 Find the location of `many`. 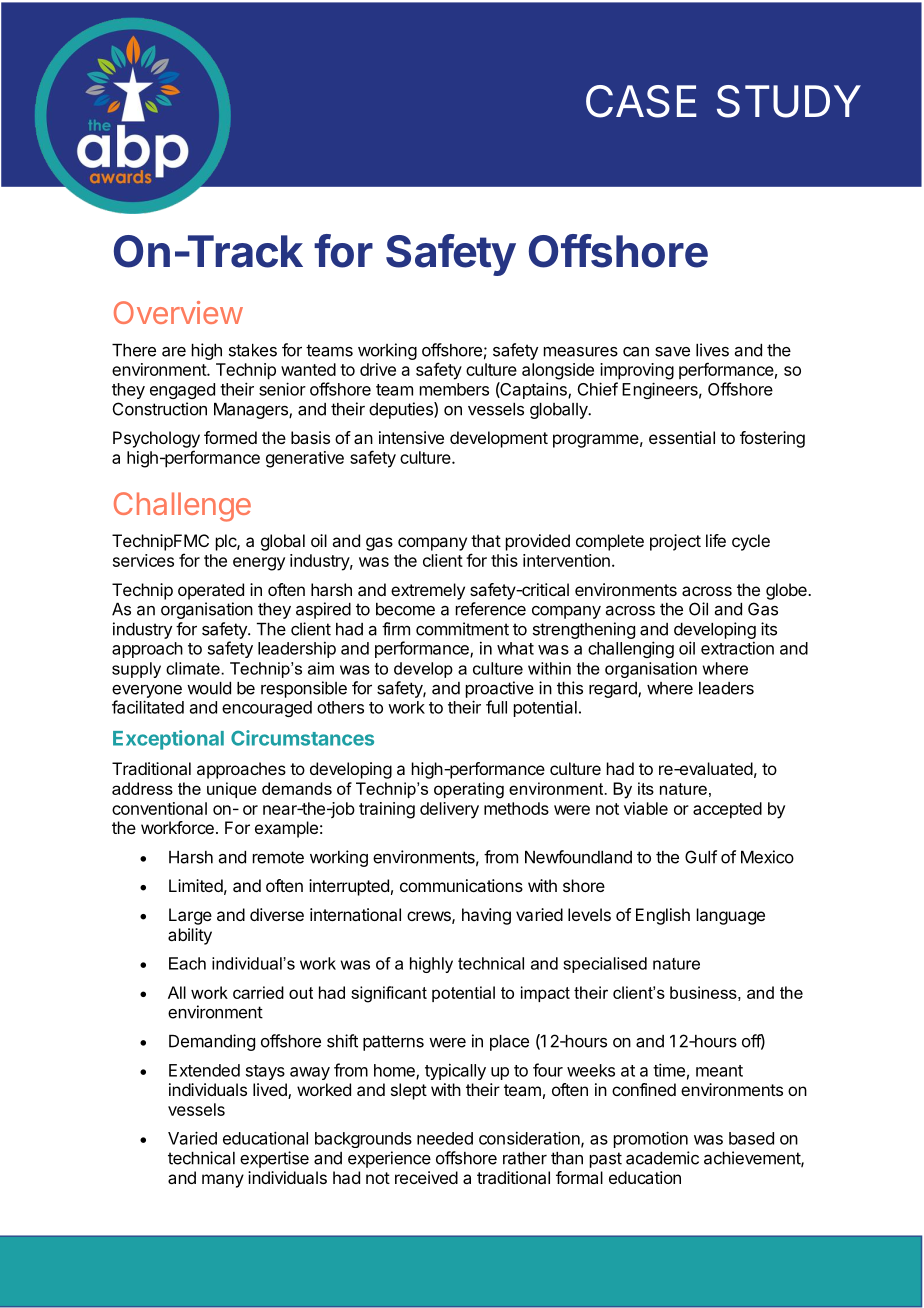

many is located at coordinates (223, 1181).
